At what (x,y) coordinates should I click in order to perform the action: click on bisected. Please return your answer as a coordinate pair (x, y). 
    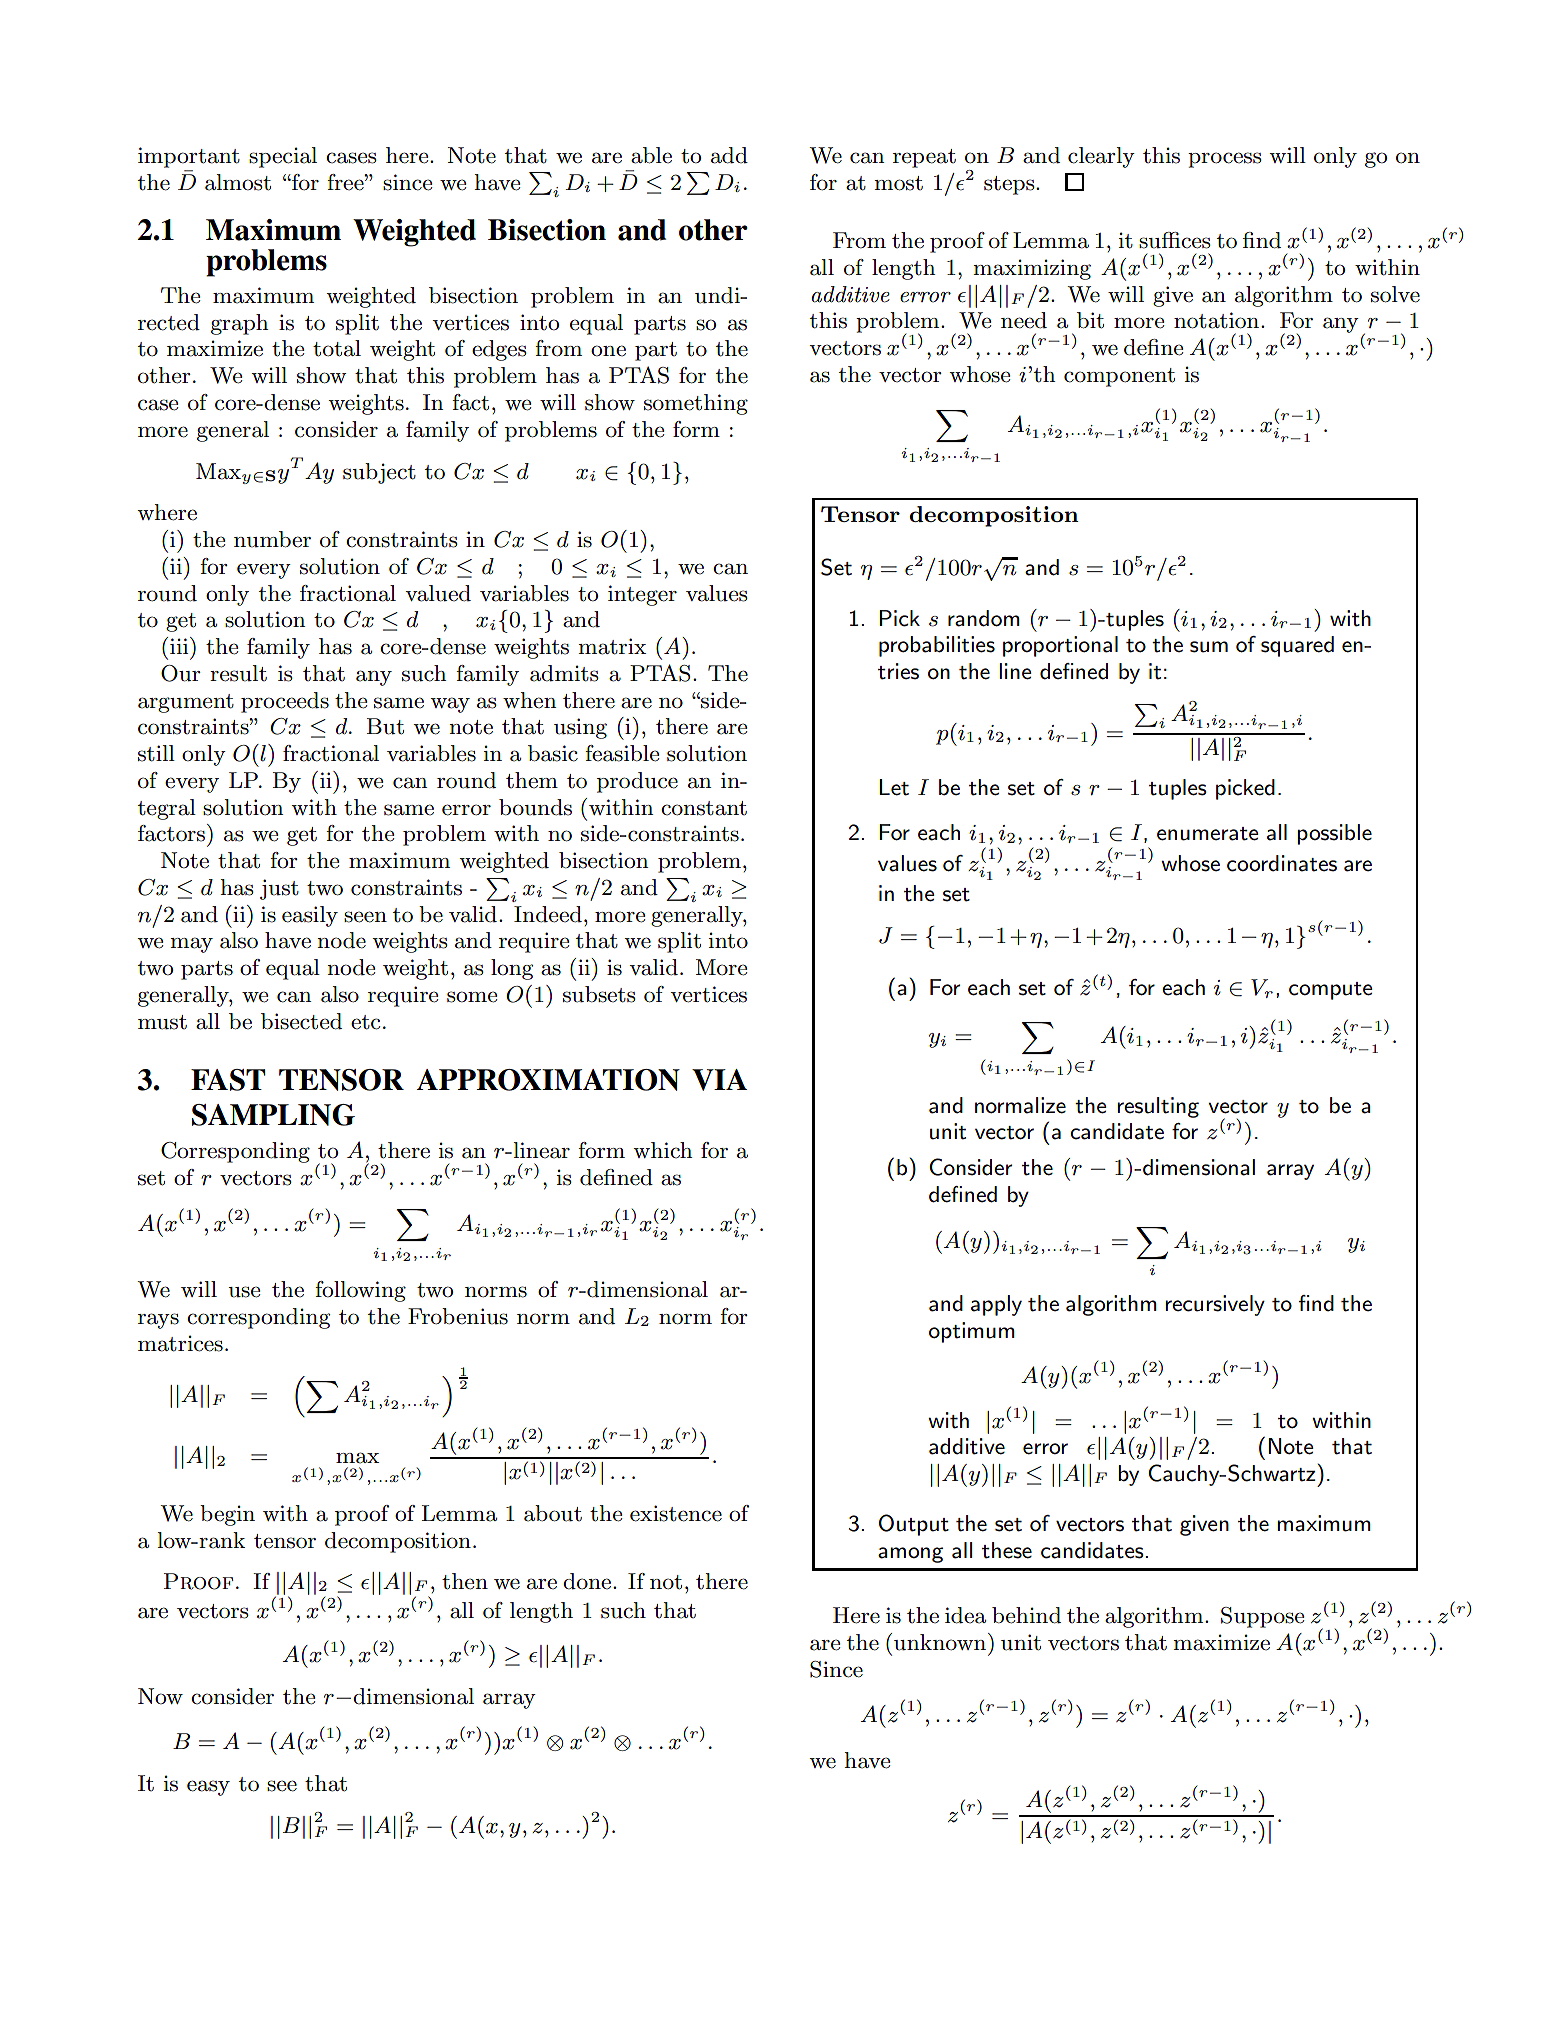
    Looking at the image, I should click on (301, 1021).
